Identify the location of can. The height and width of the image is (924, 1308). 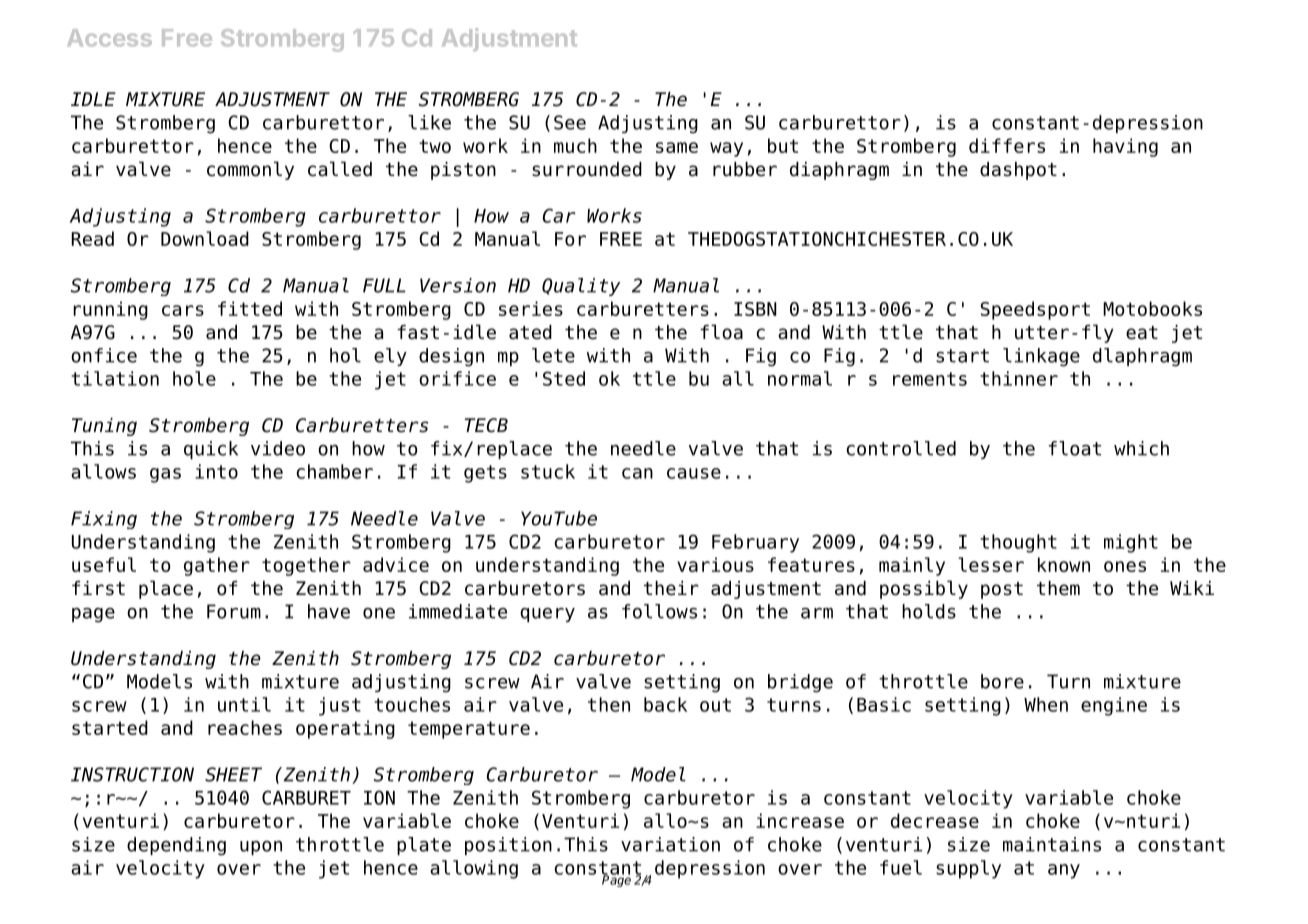
(637, 473).
